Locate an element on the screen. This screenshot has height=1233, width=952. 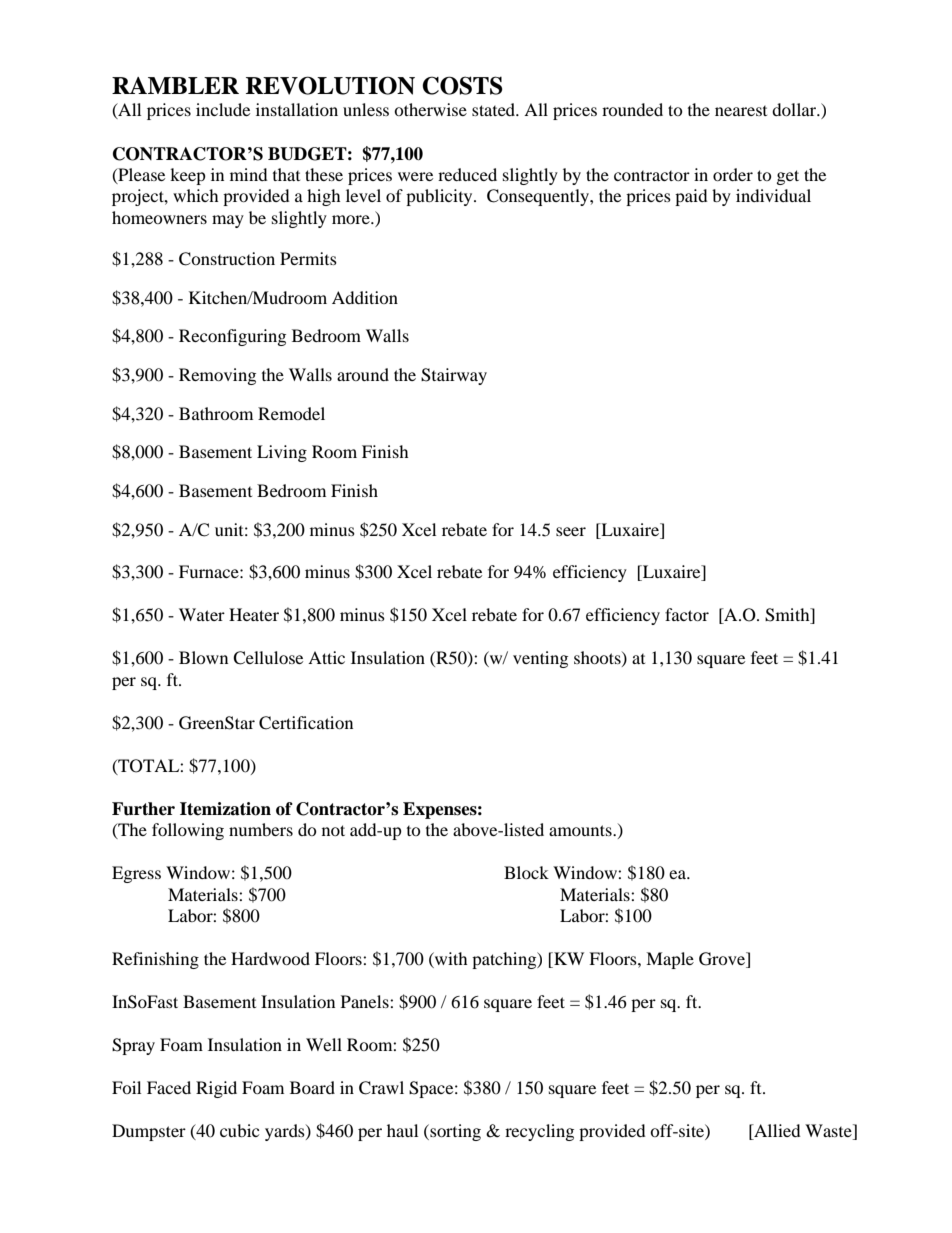
stated is located at coordinates (495, 109).
